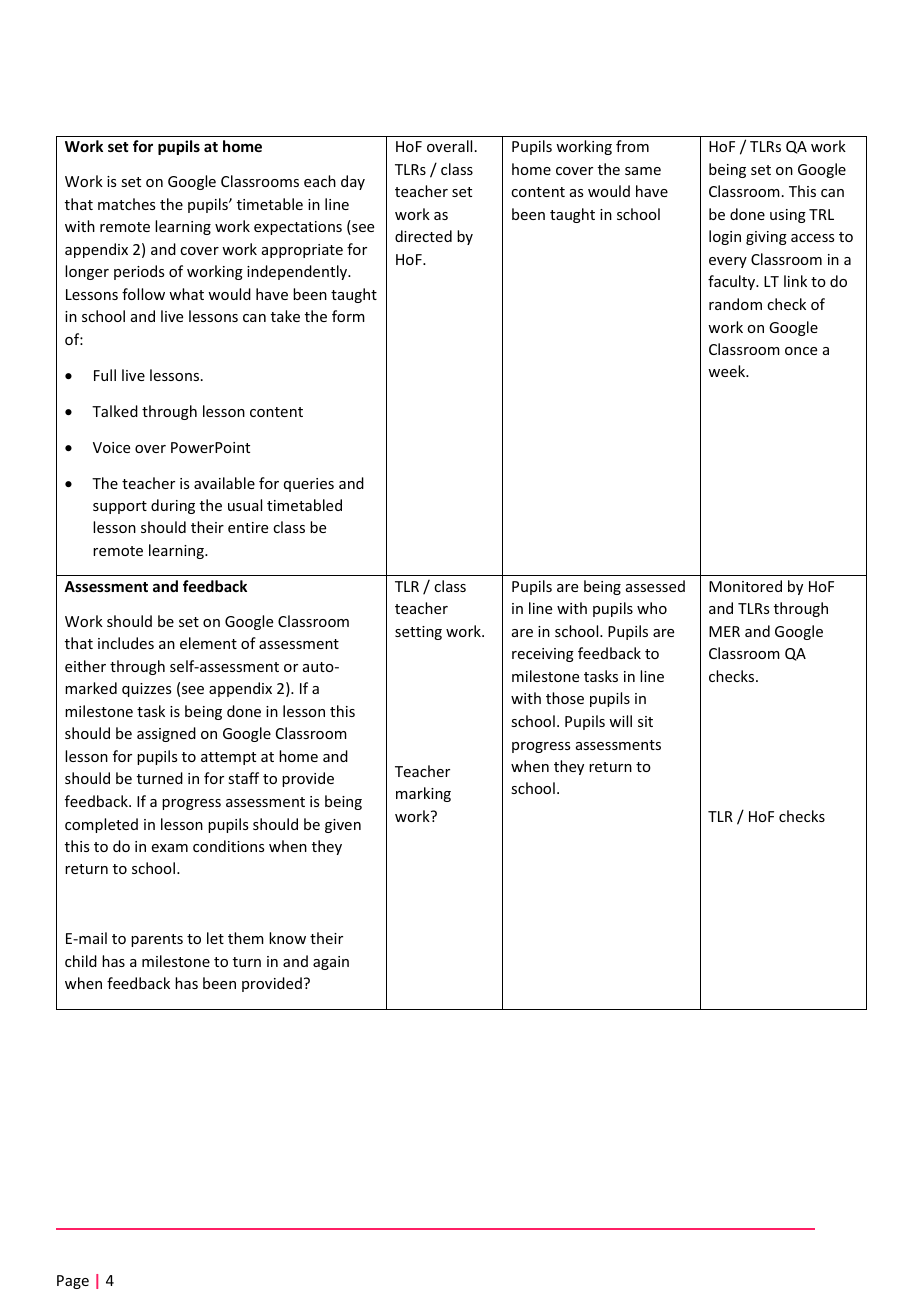 The image size is (924, 1309). Describe the element at coordinates (287, 938) in the document. I see `know` at that location.
